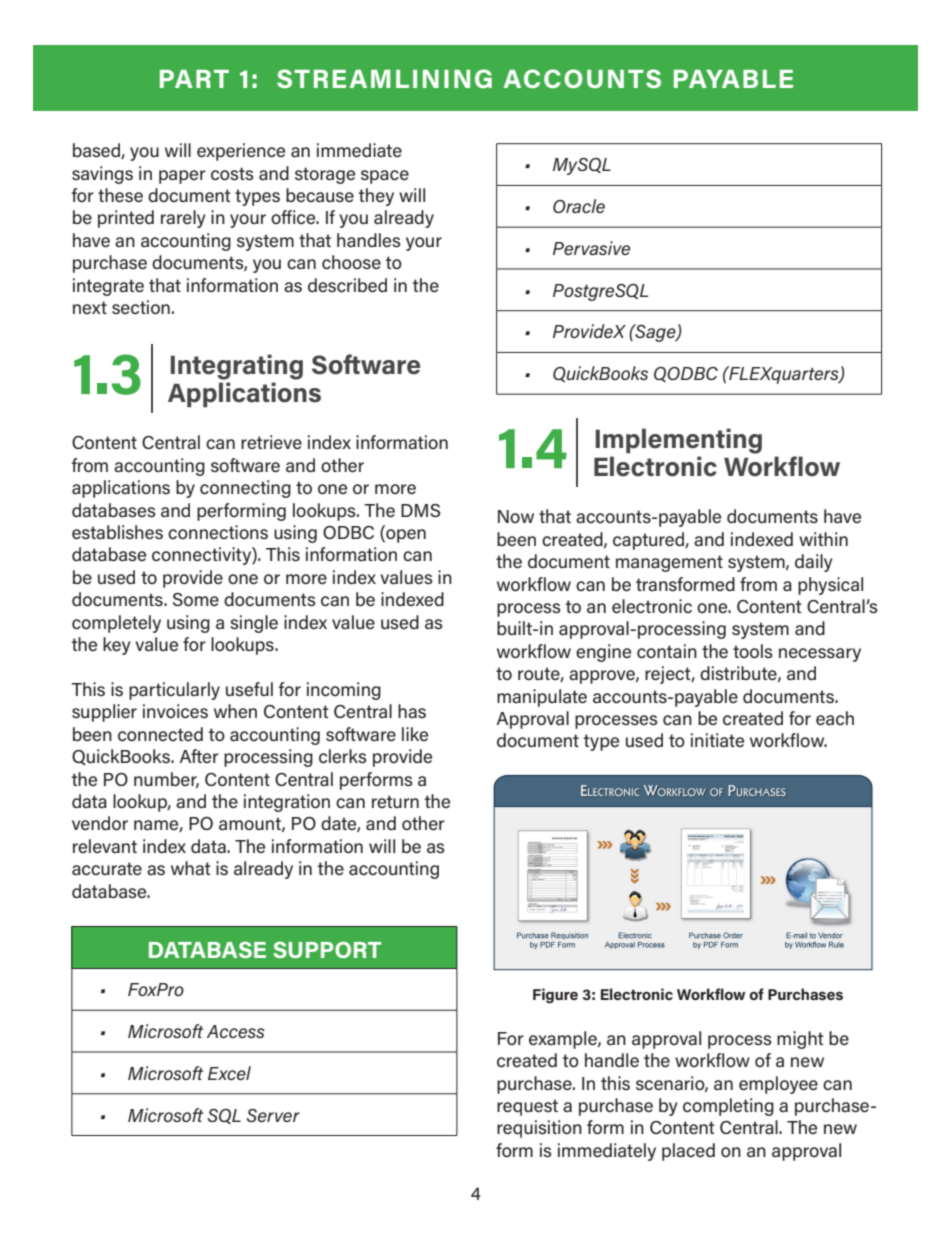 The width and height of the document is (952, 1233). What do you see at coordinates (542, 698) in the document?
I see `manipulate` at bounding box center [542, 698].
